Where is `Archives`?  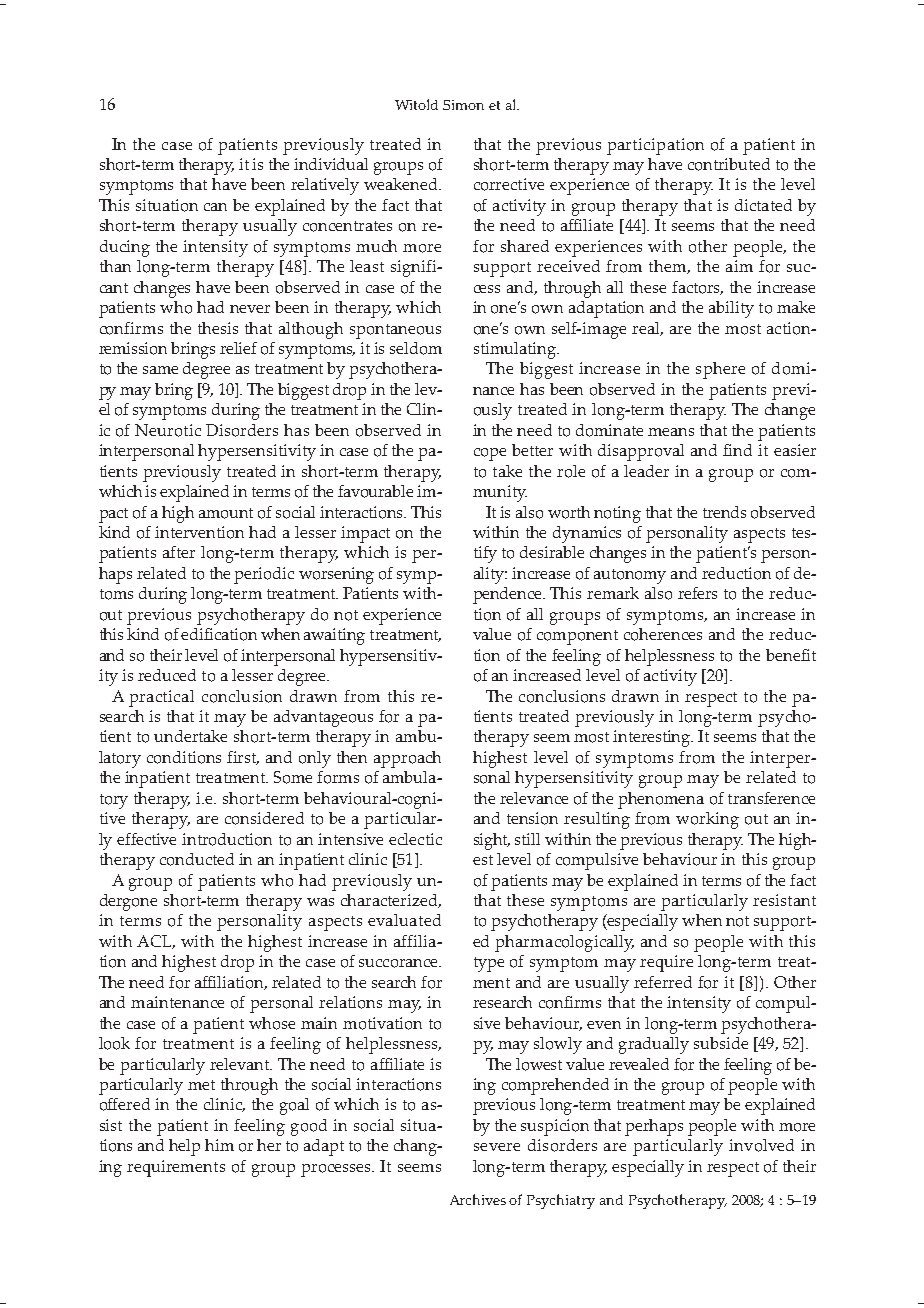 Archives is located at coordinates (478, 1199).
